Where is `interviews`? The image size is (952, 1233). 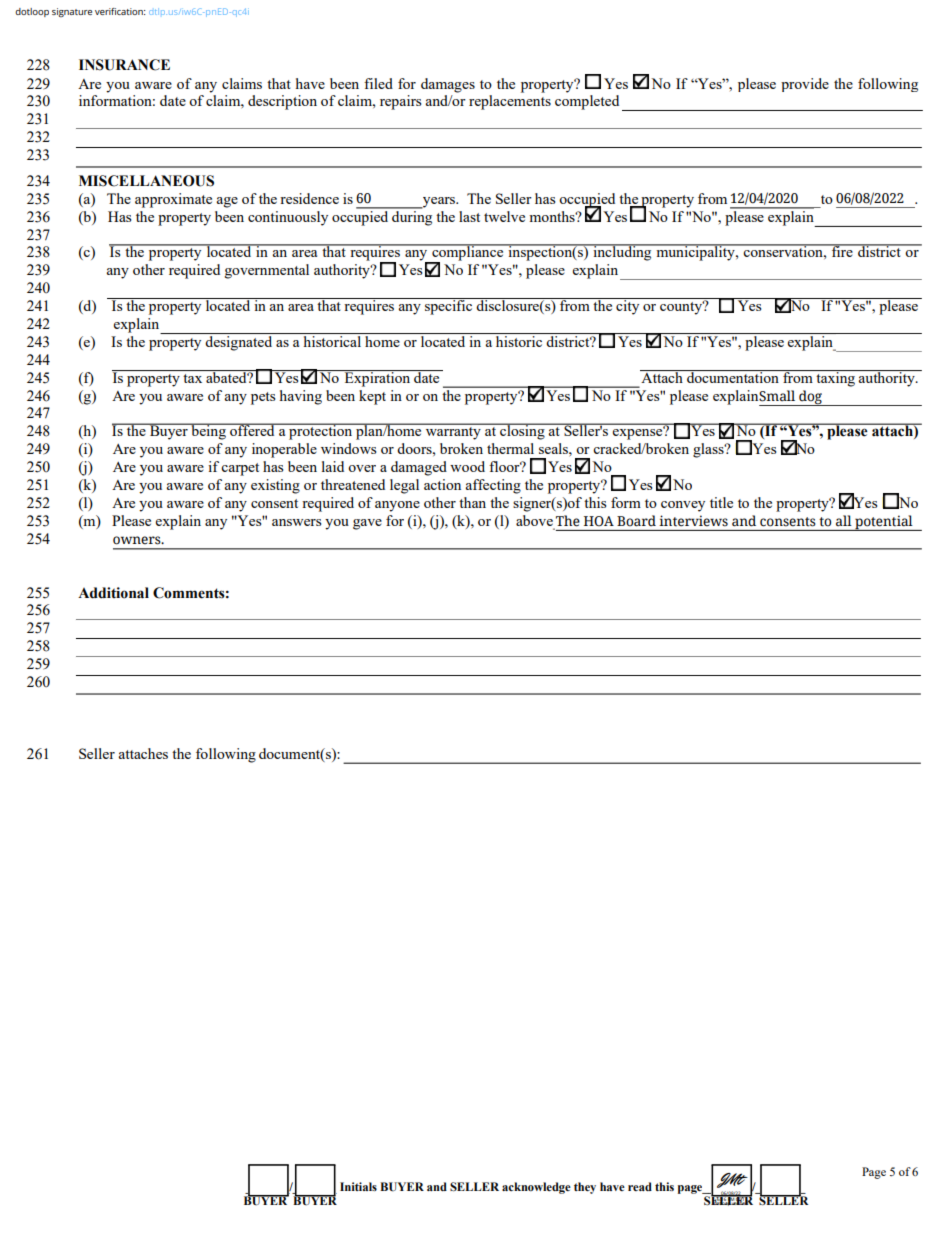 interviews is located at coordinates (693, 521).
